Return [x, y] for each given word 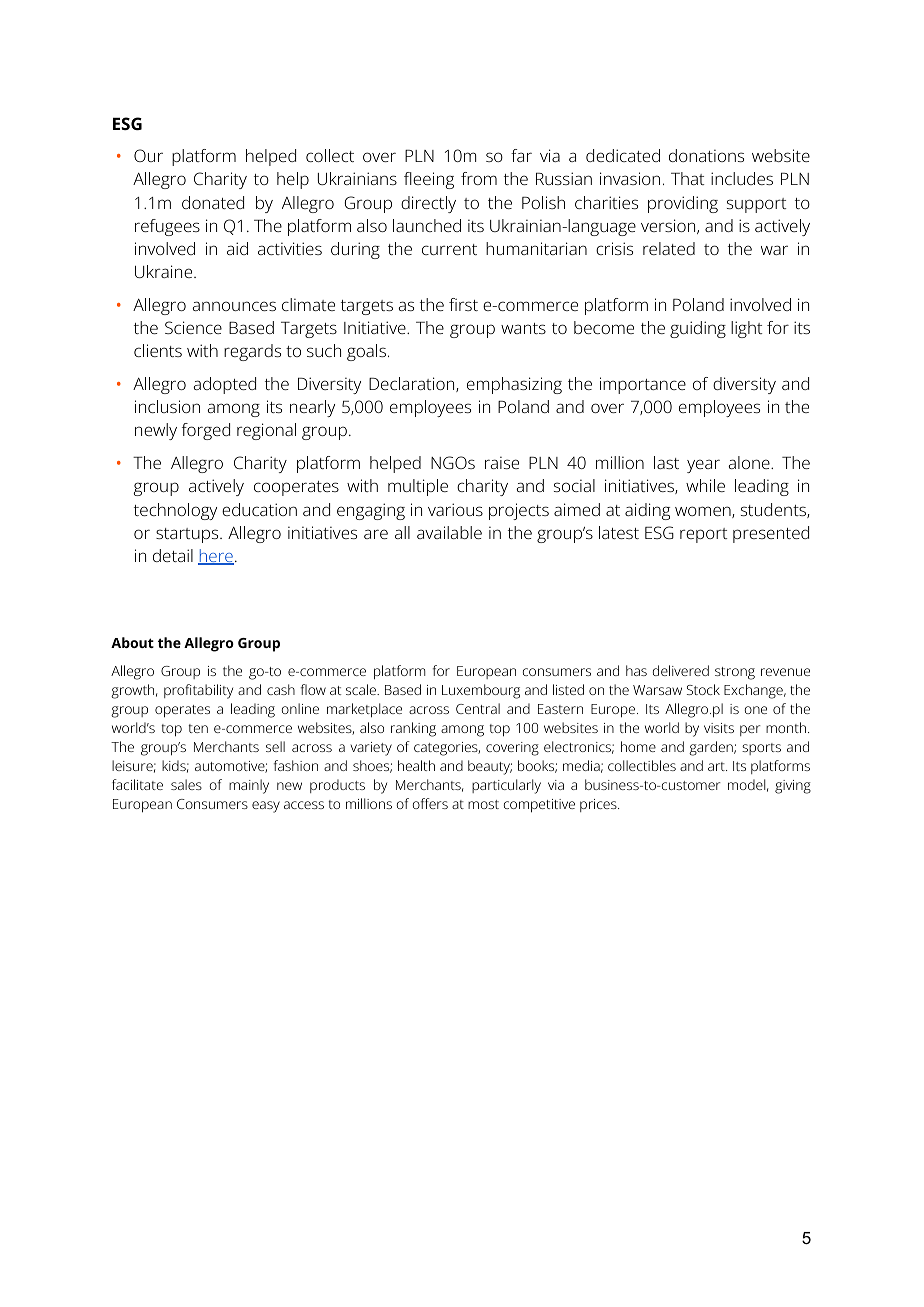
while [705, 485]
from [479, 178]
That [687, 178]
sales [186, 784]
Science [193, 327]
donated [213, 202]
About [132, 642]
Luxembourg [481, 691]
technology [175, 511]
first [463, 304]
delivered [681, 670]
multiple [418, 487]
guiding [698, 329]
